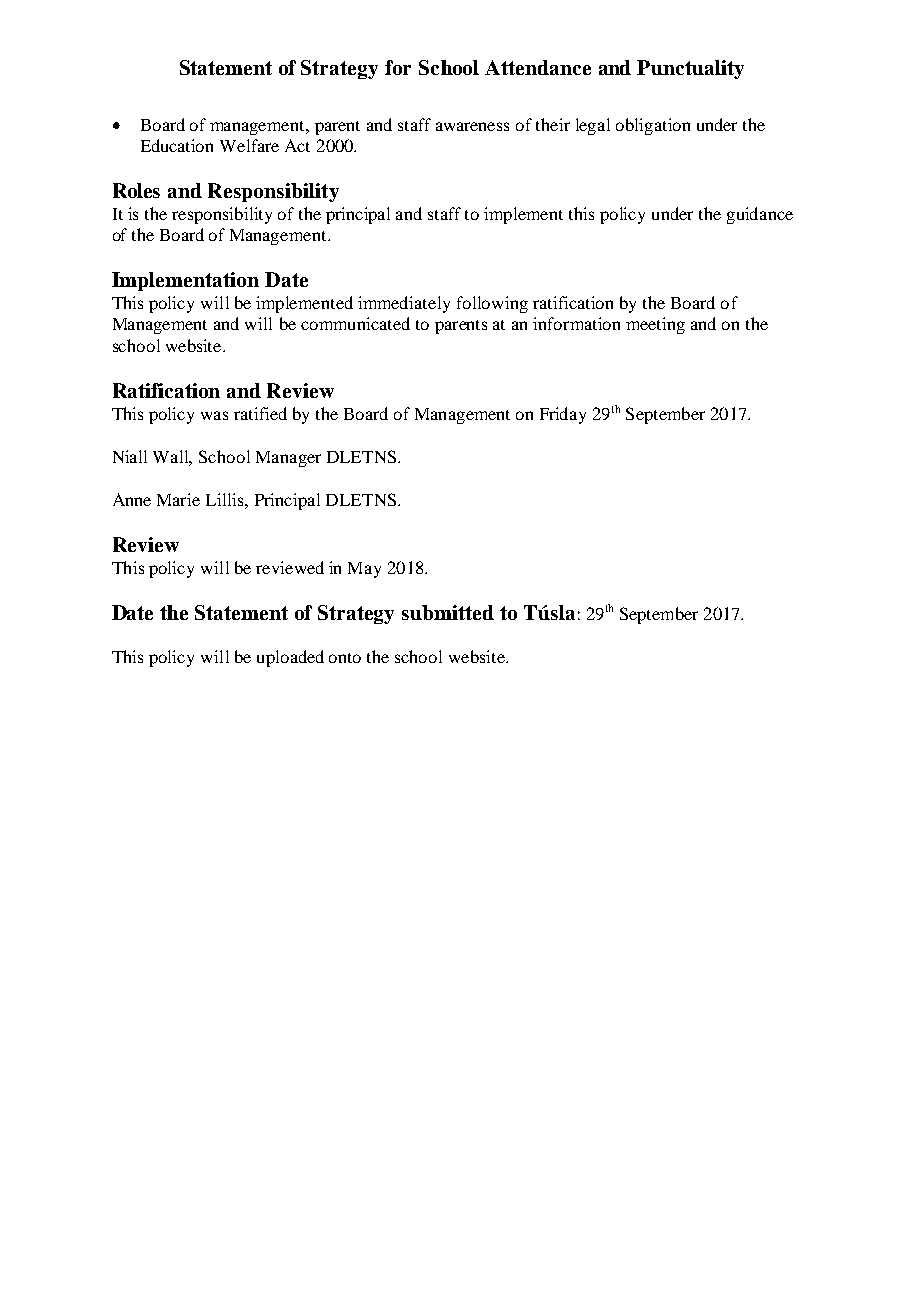 This screenshot has width=924, height=1308. I want to click on submitted, so click(448, 612).
